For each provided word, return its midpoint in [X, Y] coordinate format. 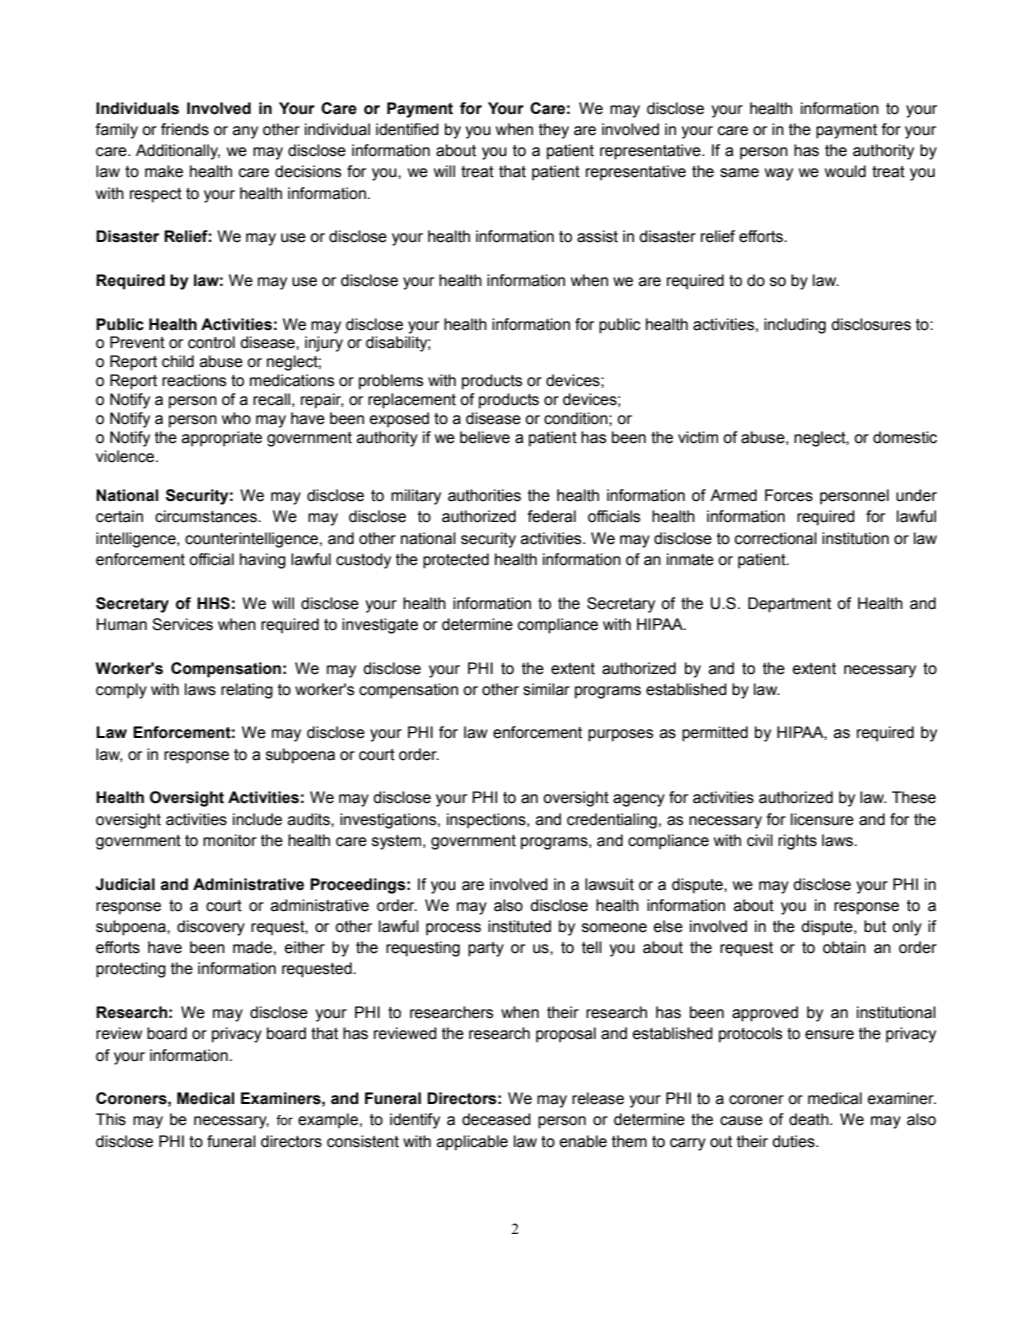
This [111, 1119]
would [845, 171]
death [810, 1119]
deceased [496, 1119]
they [554, 131]
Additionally [178, 152]
